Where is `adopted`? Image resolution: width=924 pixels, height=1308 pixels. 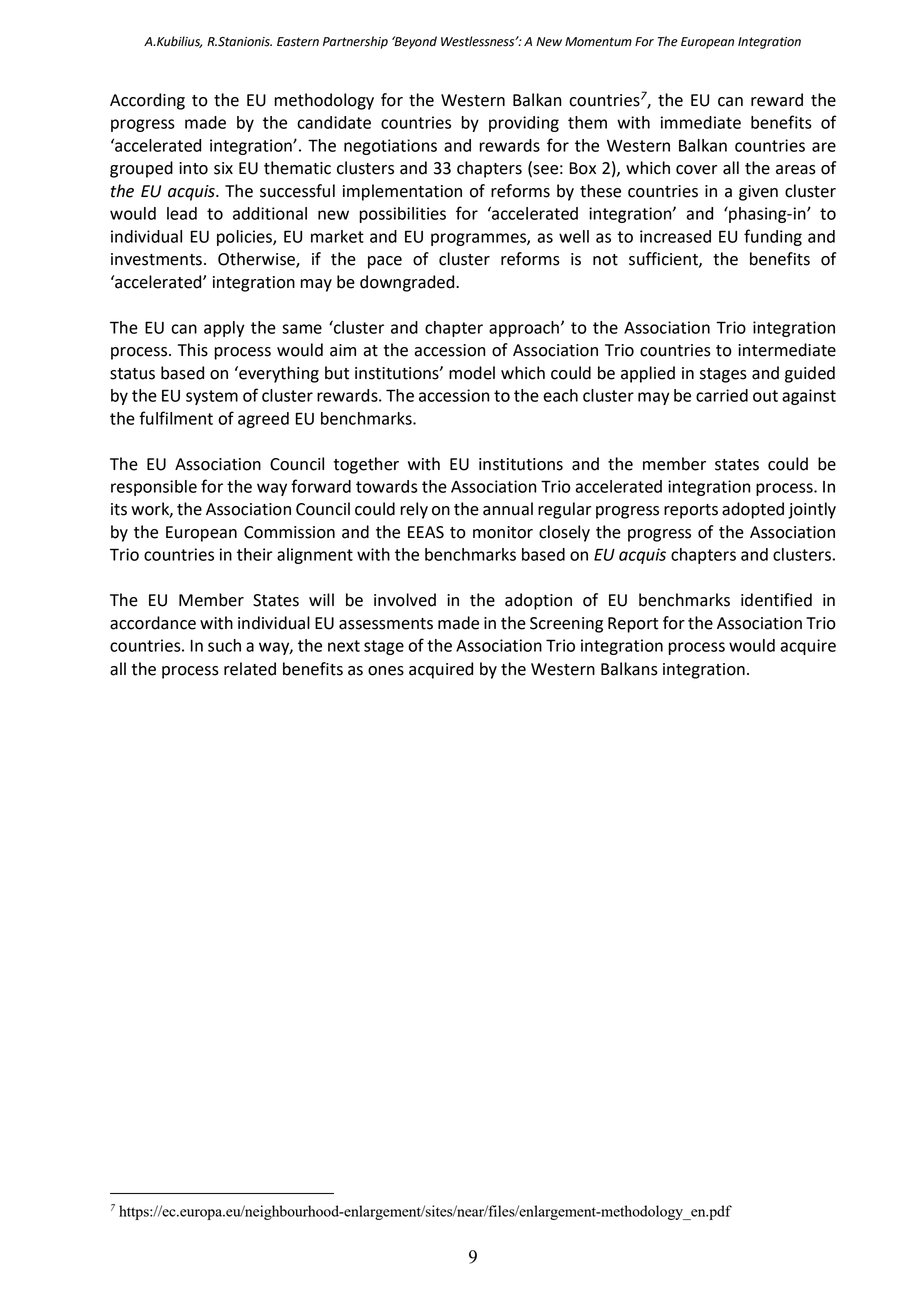
adopted is located at coordinates (753, 510).
